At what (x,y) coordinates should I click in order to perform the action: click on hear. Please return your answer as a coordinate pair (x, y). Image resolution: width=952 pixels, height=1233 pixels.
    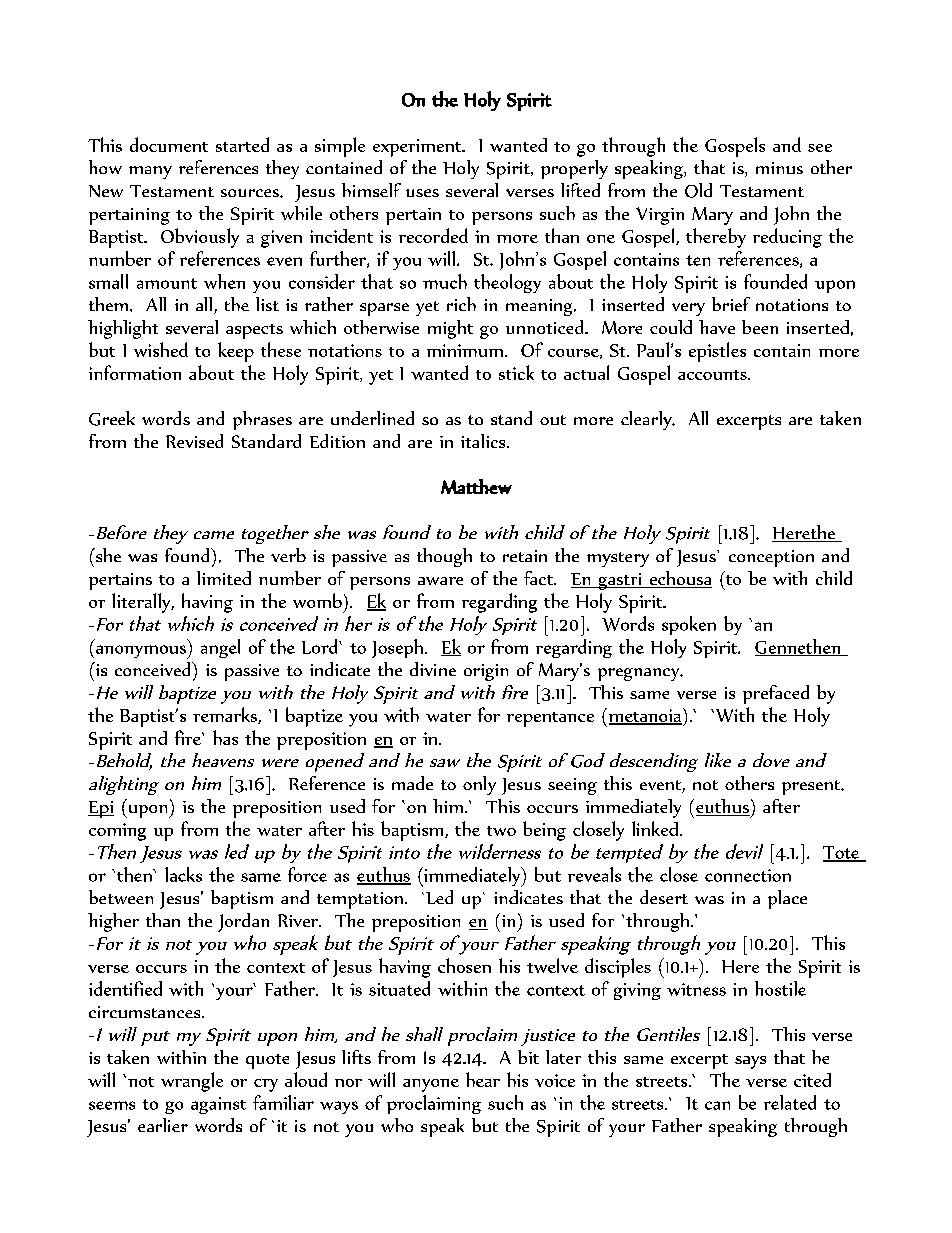
    Looking at the image, I should click on (483, 1079).
